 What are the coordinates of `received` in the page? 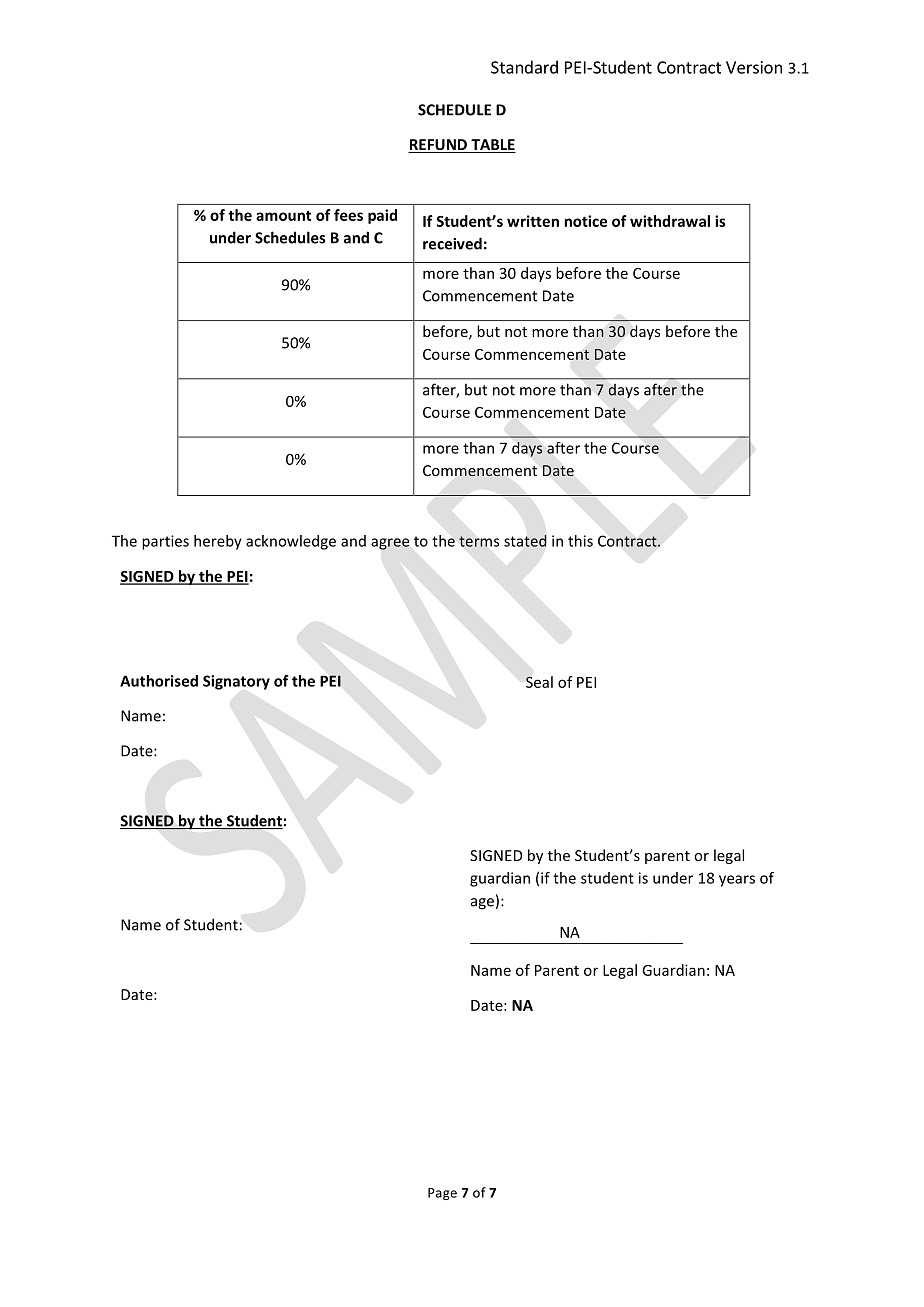 It's located at (452, 243).
